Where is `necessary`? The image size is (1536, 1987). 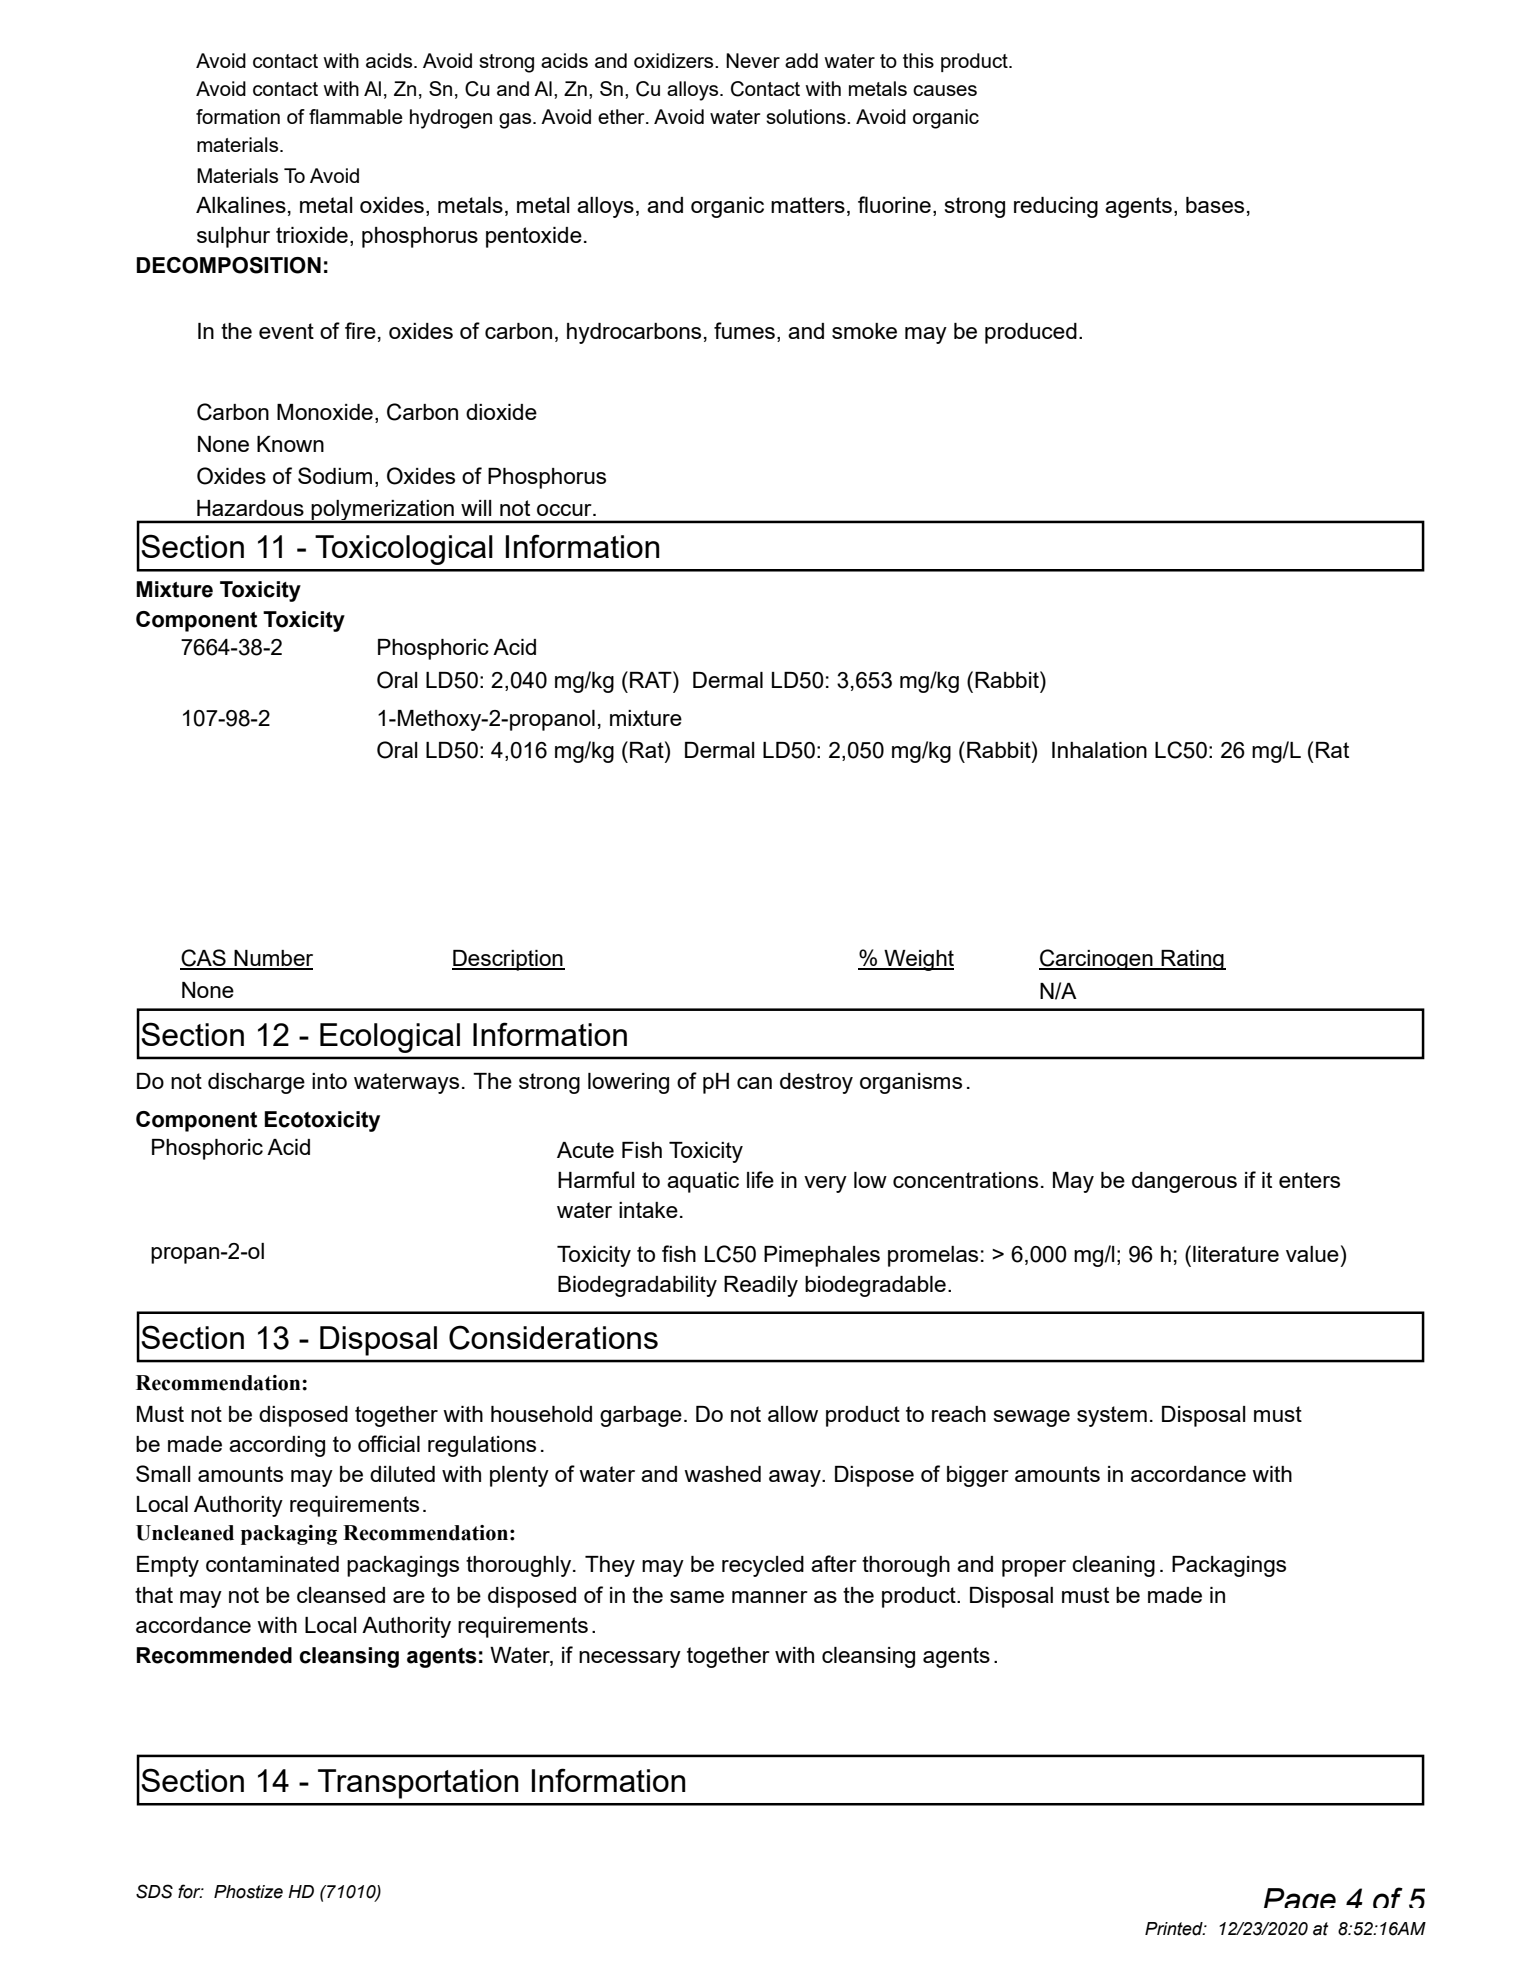
necessary is located at coordinates (630, 1659).
